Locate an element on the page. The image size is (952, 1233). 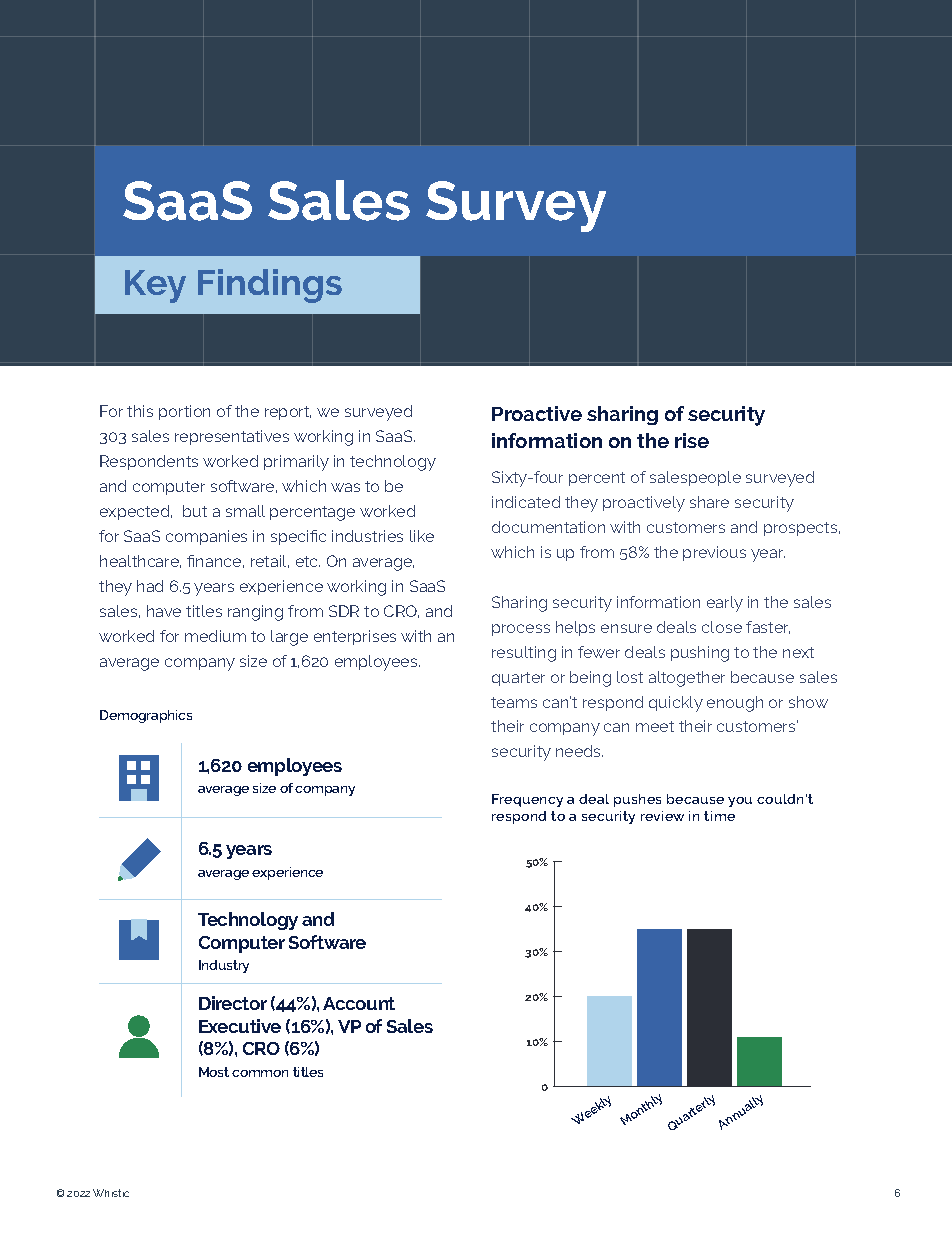
report is located at coordinates (288, 413).
